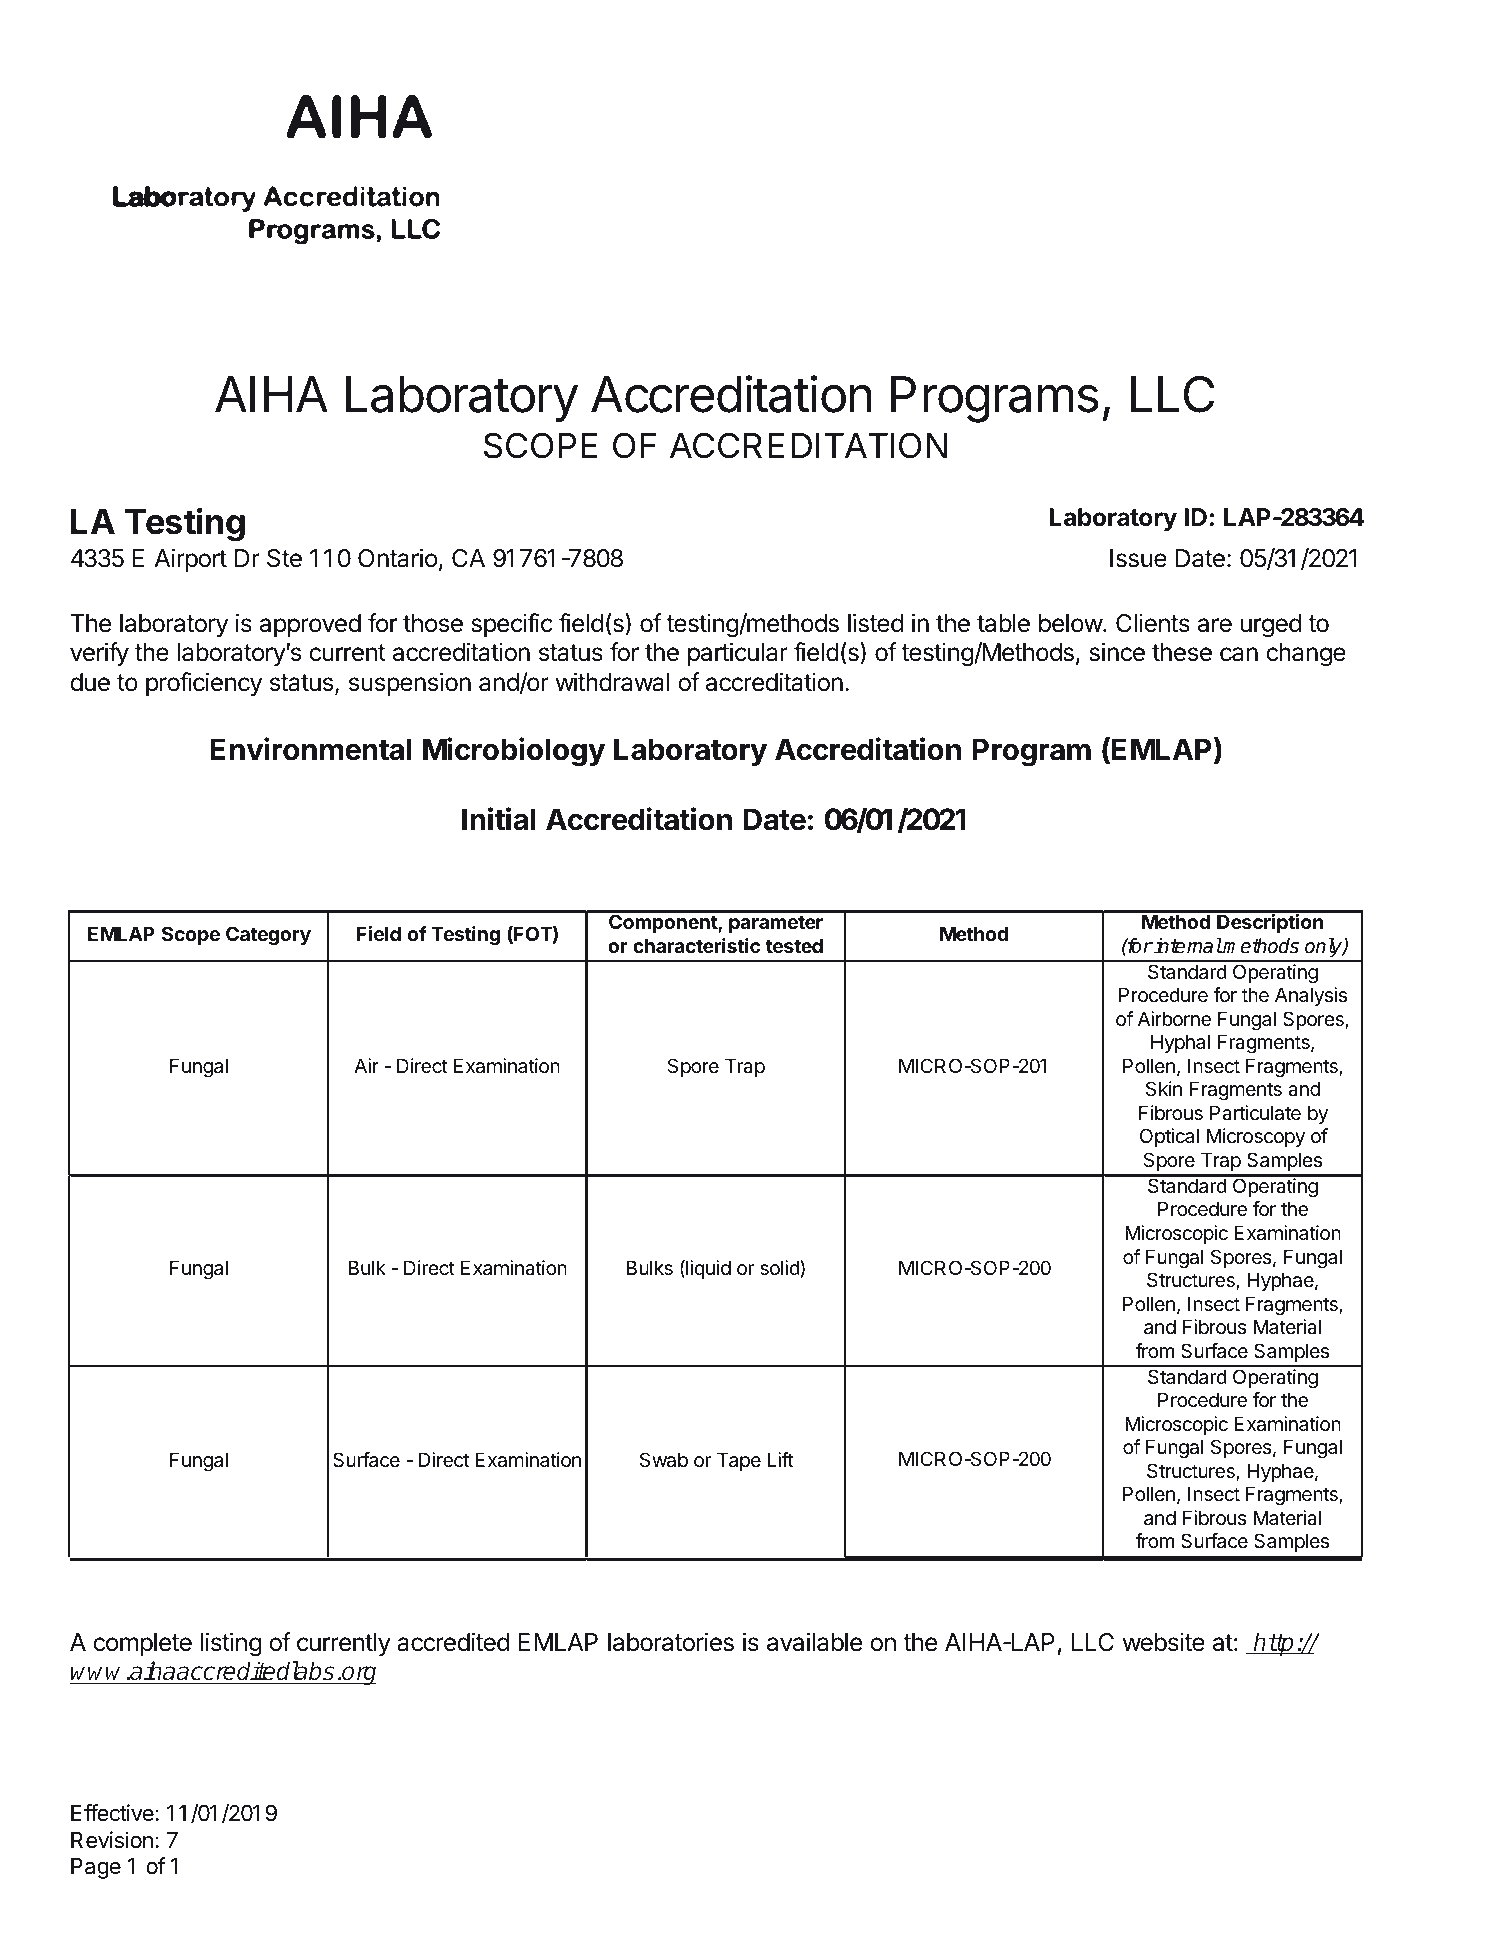 This page has width=1501, height=1942. Describe the element at coordinates (739, 1461) in the page. I see `Tape` at that location.
